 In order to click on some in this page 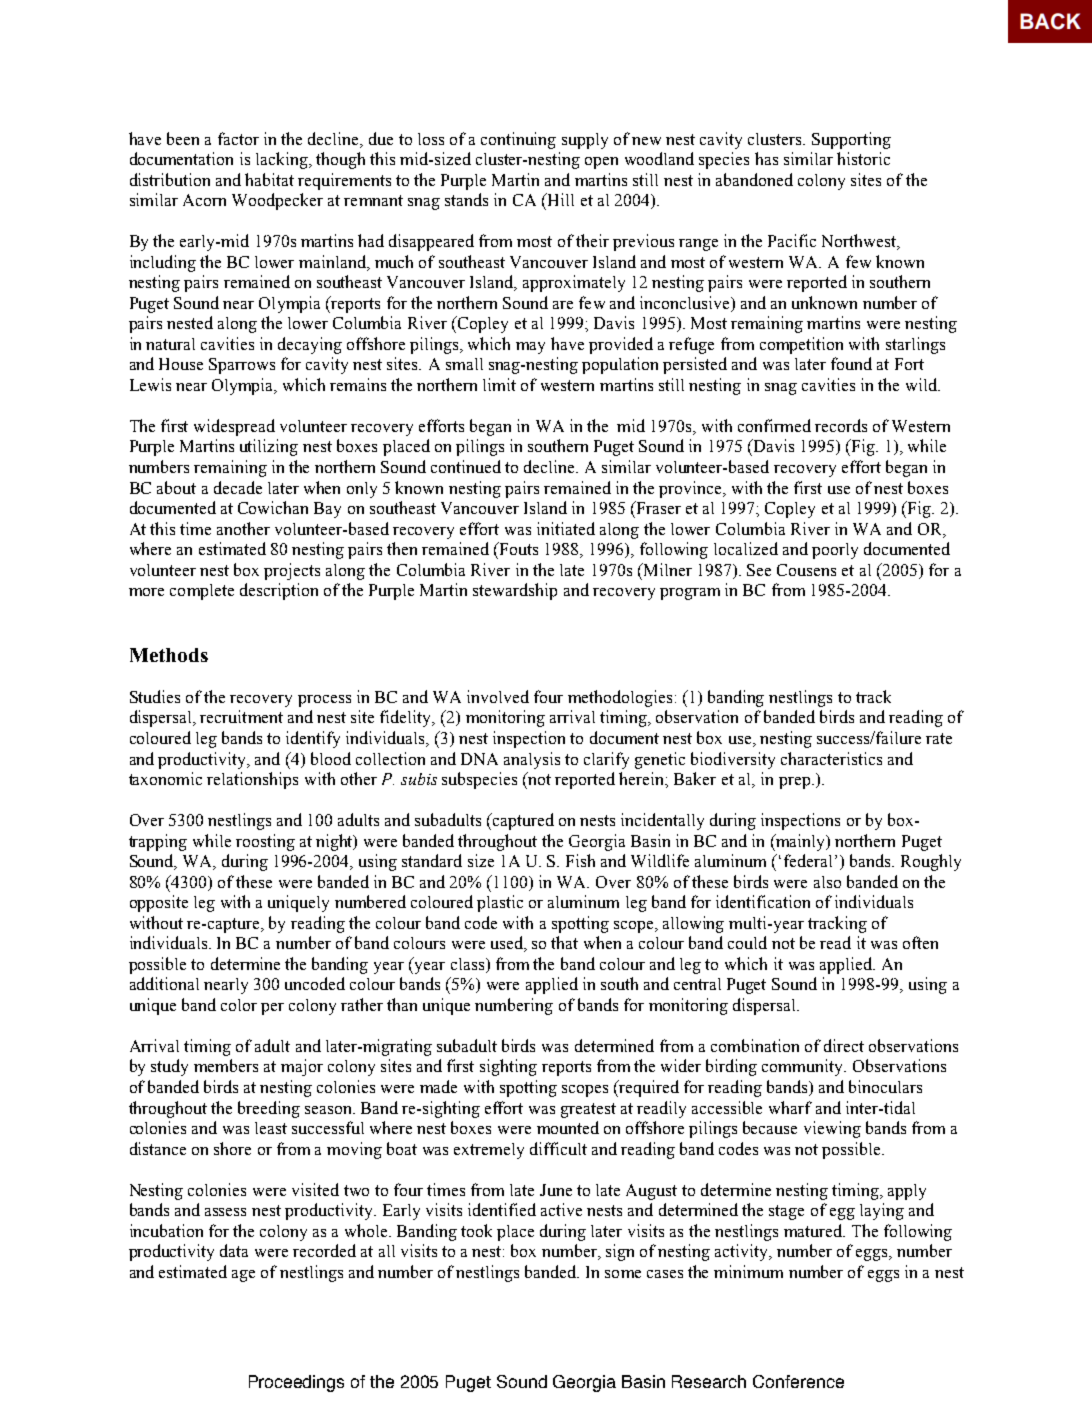, I will do `click(623, 1274)`.
